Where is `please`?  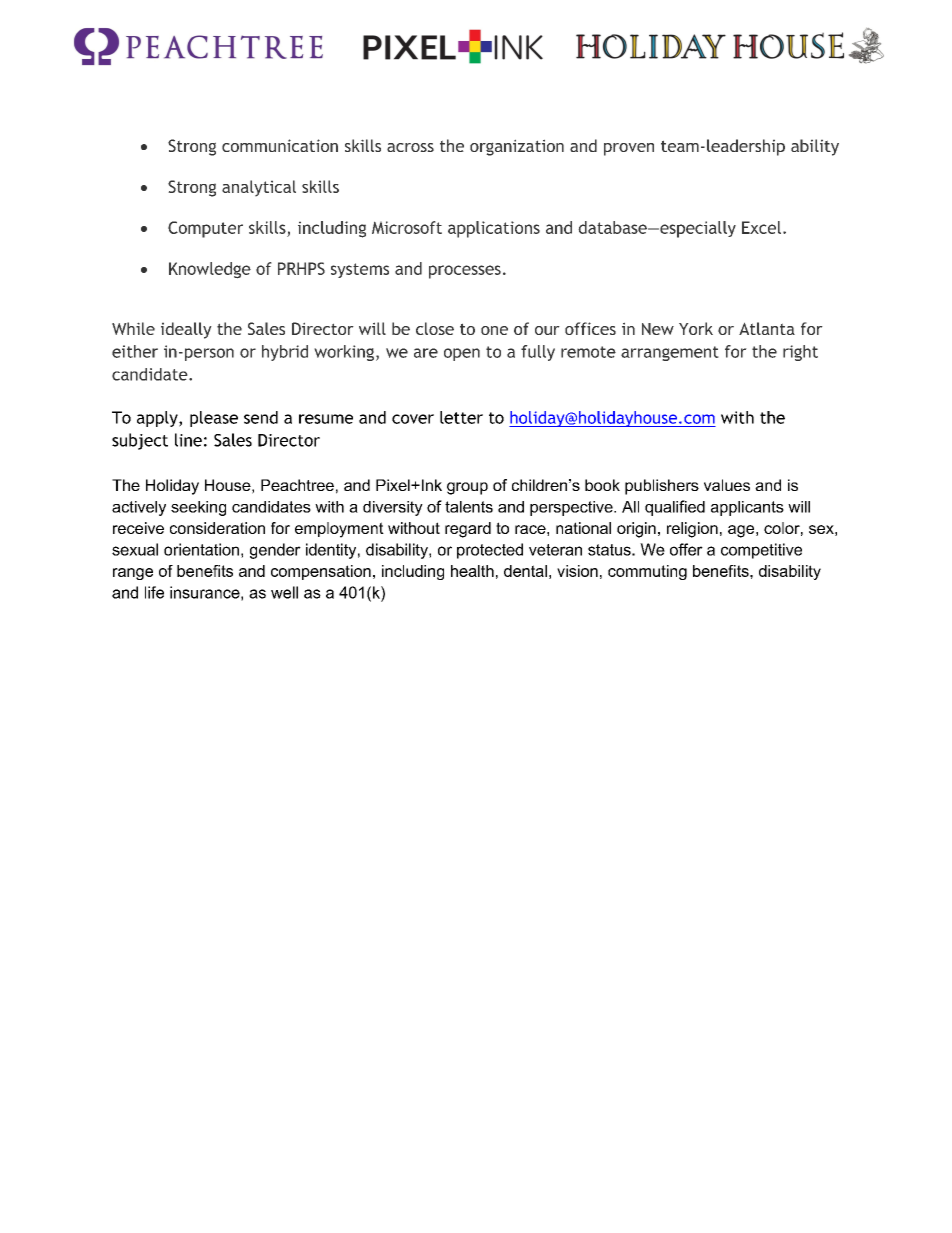 please is located at coordinates (214, 419).
